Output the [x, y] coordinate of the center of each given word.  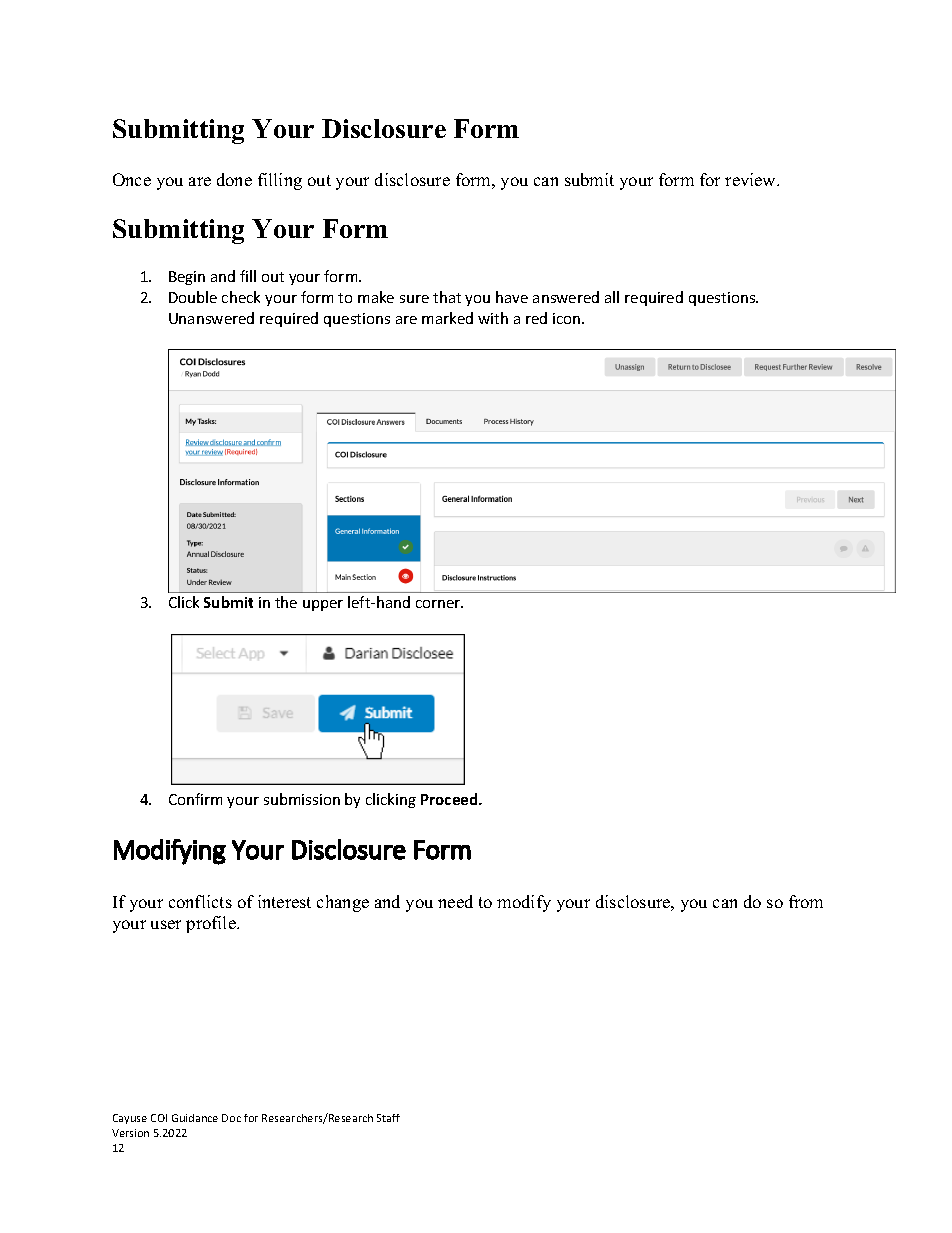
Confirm [195, 799]
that [447, 297]
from [806, 901]
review [752, 179]
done [234, 179]
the [286, 602]
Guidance [195, 1118]
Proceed [450, 799]
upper [323, 605]
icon [568, 318]
